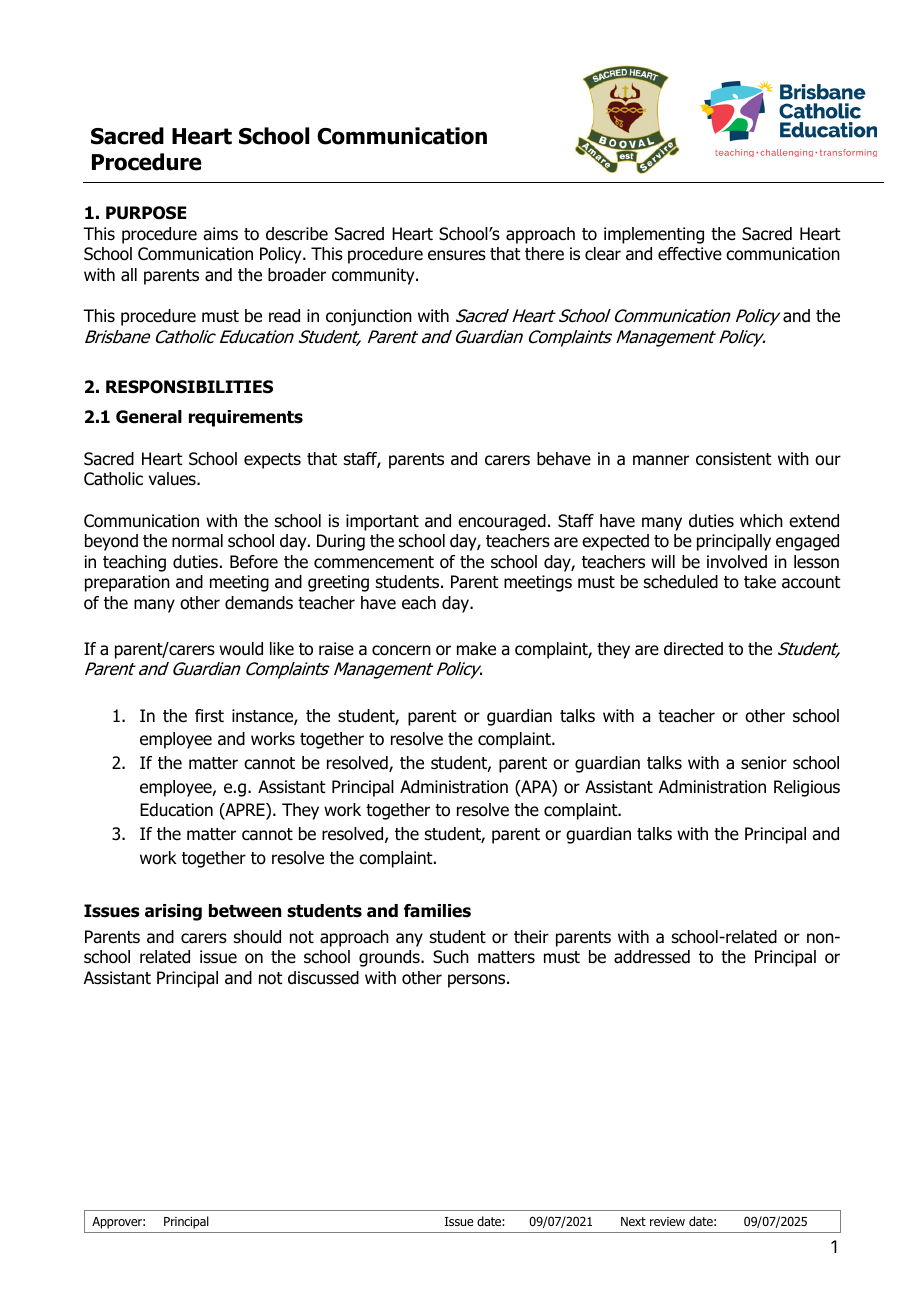  Describe the element at coordinates (737, 562) in the image. I see `involved` at that location.
